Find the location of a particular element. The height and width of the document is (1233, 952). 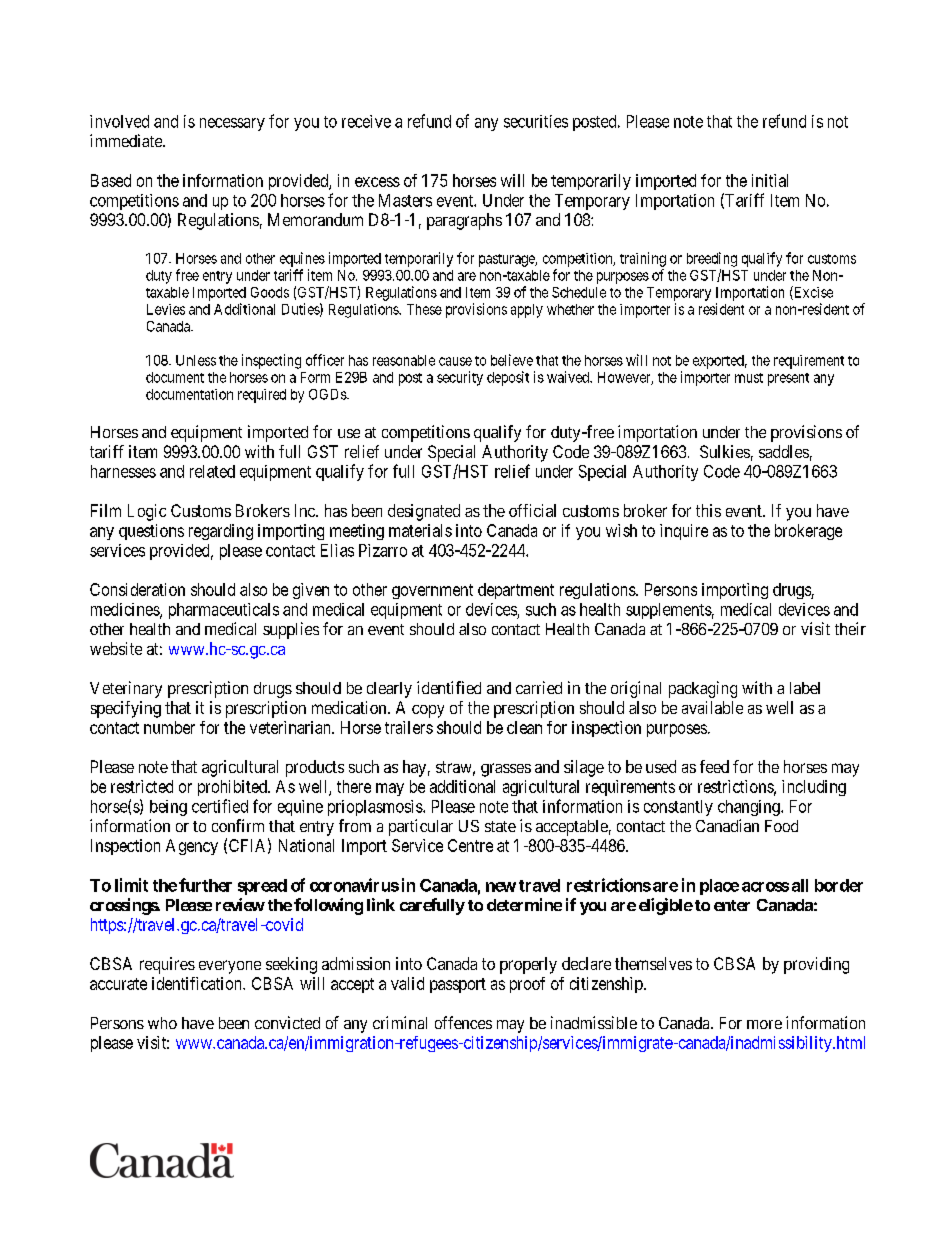

must is located at coordinates (749, 378).
